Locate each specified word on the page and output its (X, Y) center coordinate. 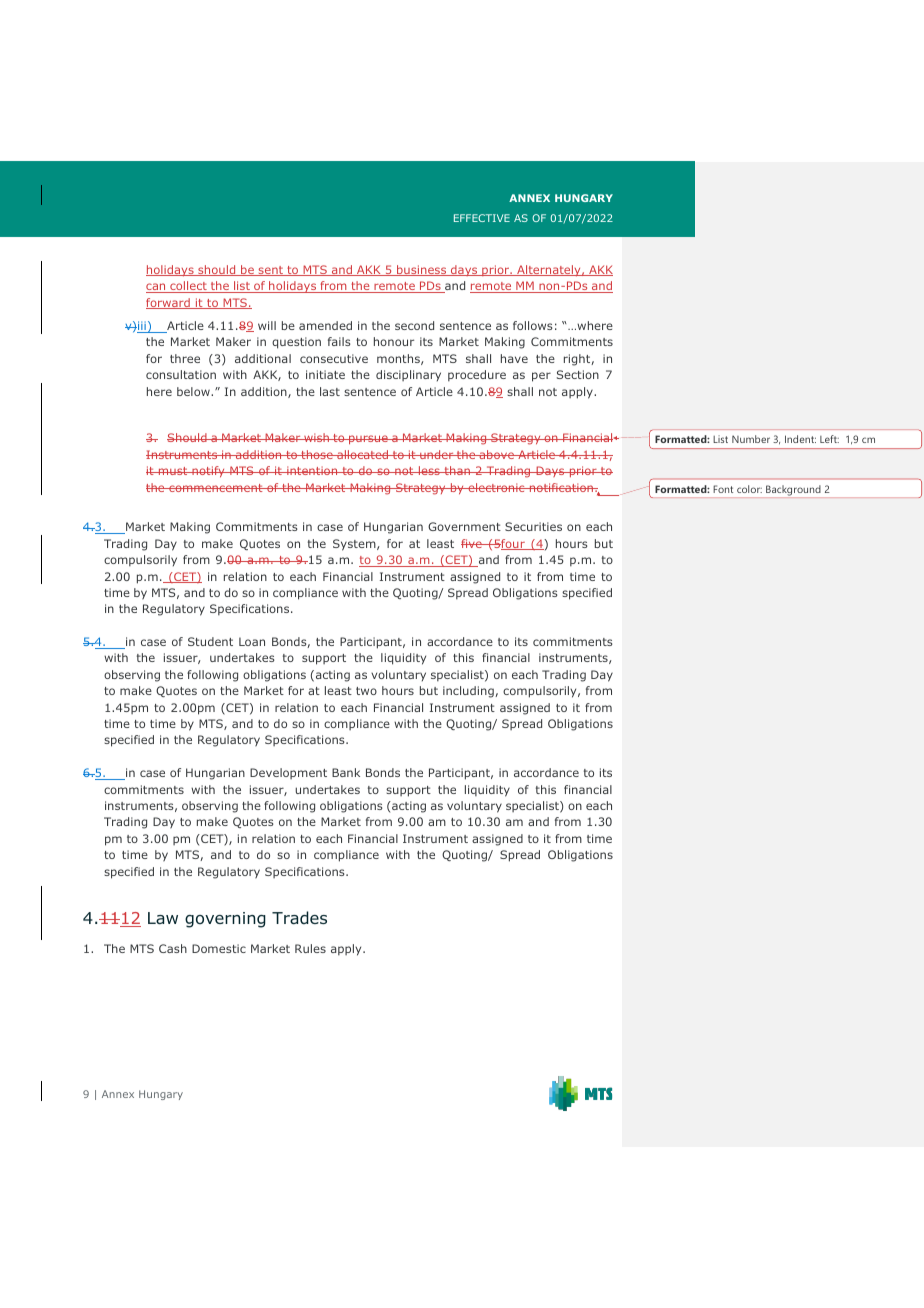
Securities (533, 526)
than (457, 470)
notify (208, 471)
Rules (310, 948)
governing (225, 920)
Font (723, 489)
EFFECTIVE (482, 218)
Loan (252, 641)
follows (533, 325)
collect (188, 287)
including (469, 692)
